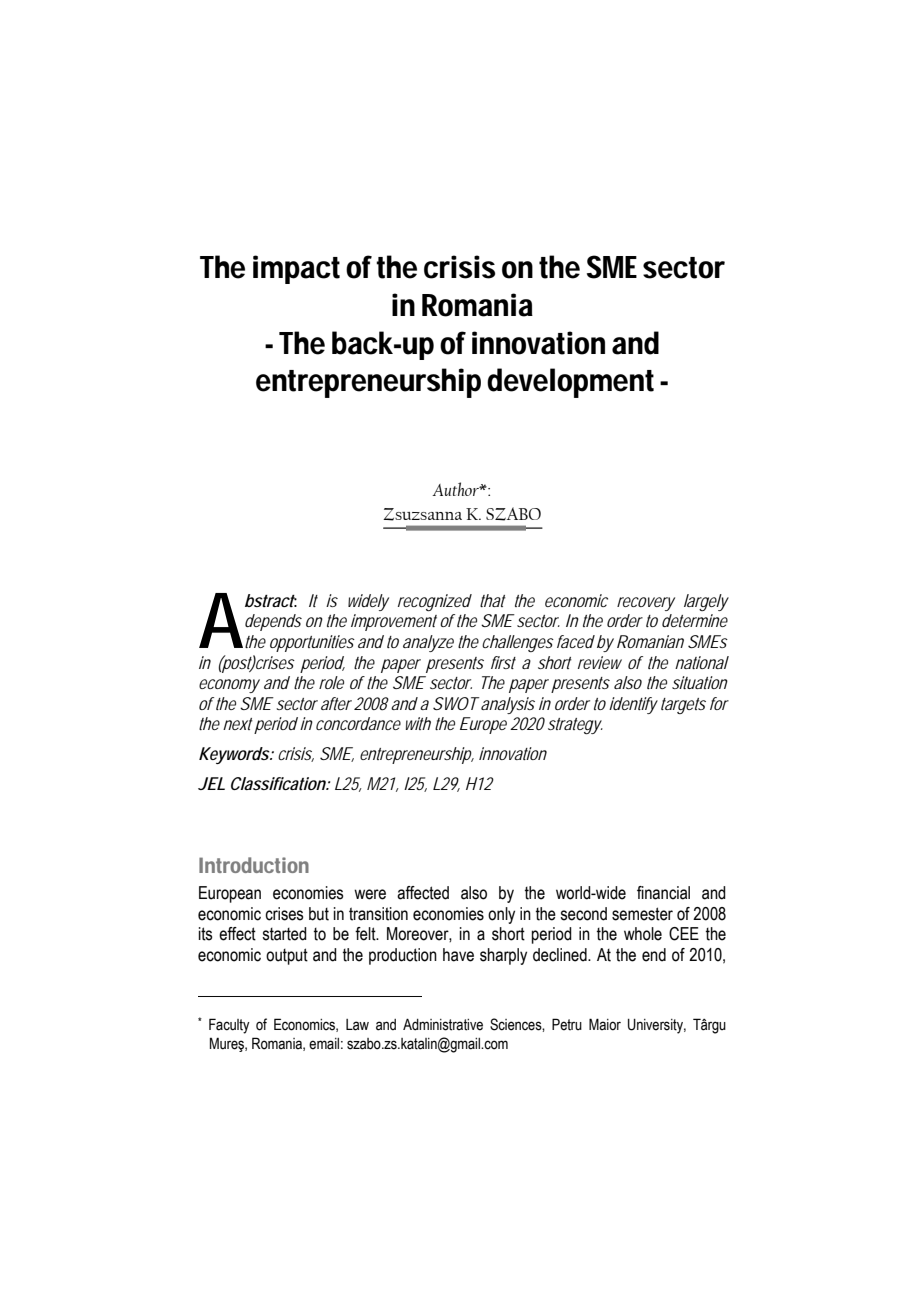 The width and height of the document is (924, 1308). Describe the element at coordinates (702, 662) in the document. I see `national` at that location.
